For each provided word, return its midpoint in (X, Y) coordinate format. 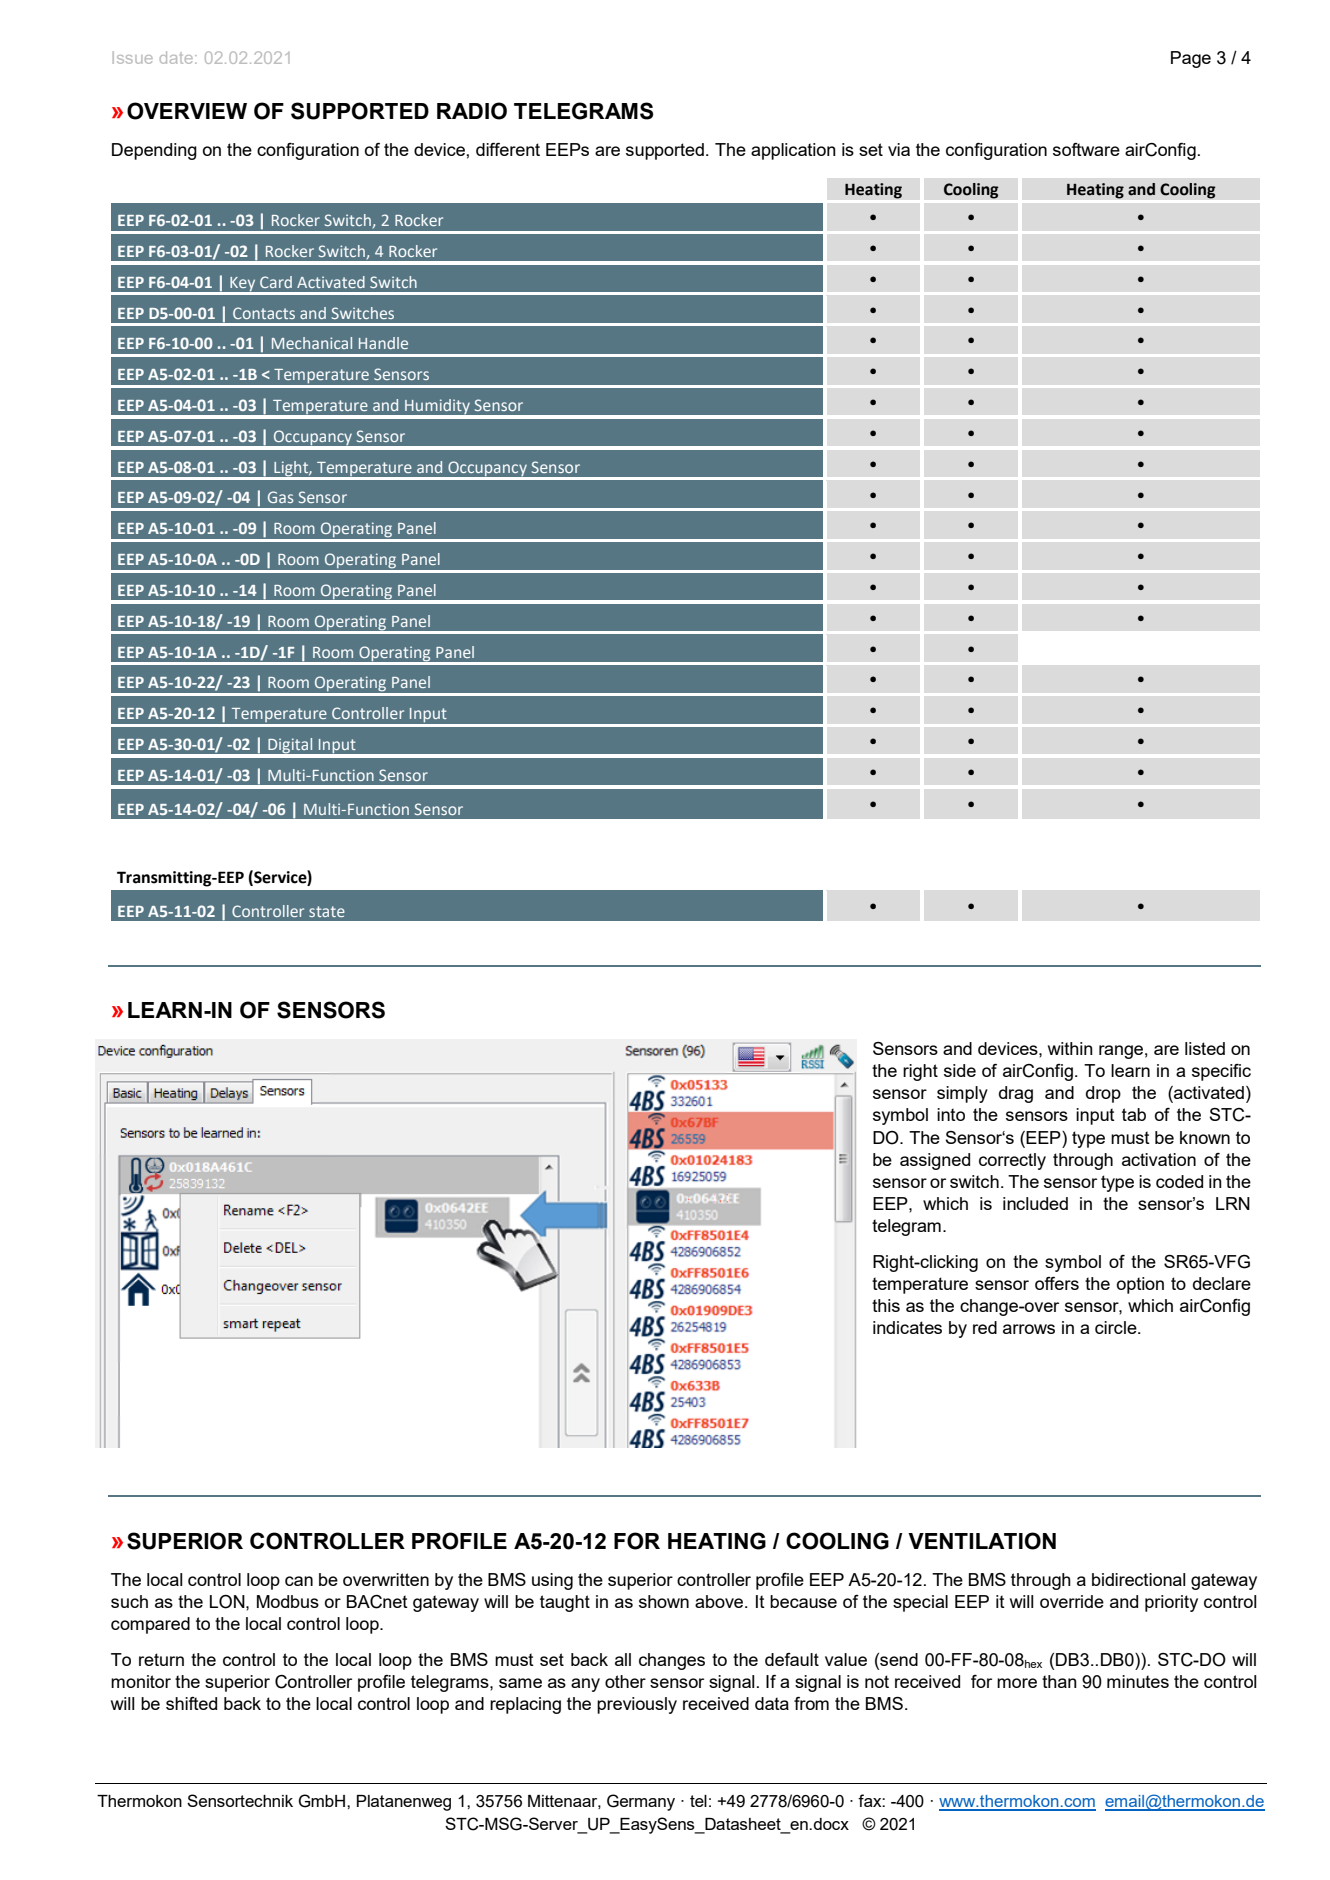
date (178, 57)
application (793, 151)
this (886, 1305)
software (1086, 149)
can (299, 1581)
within (1070, 1048)
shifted (191, 1703)
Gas (280, 497)
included (1035, 1203)
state (327, 911)
